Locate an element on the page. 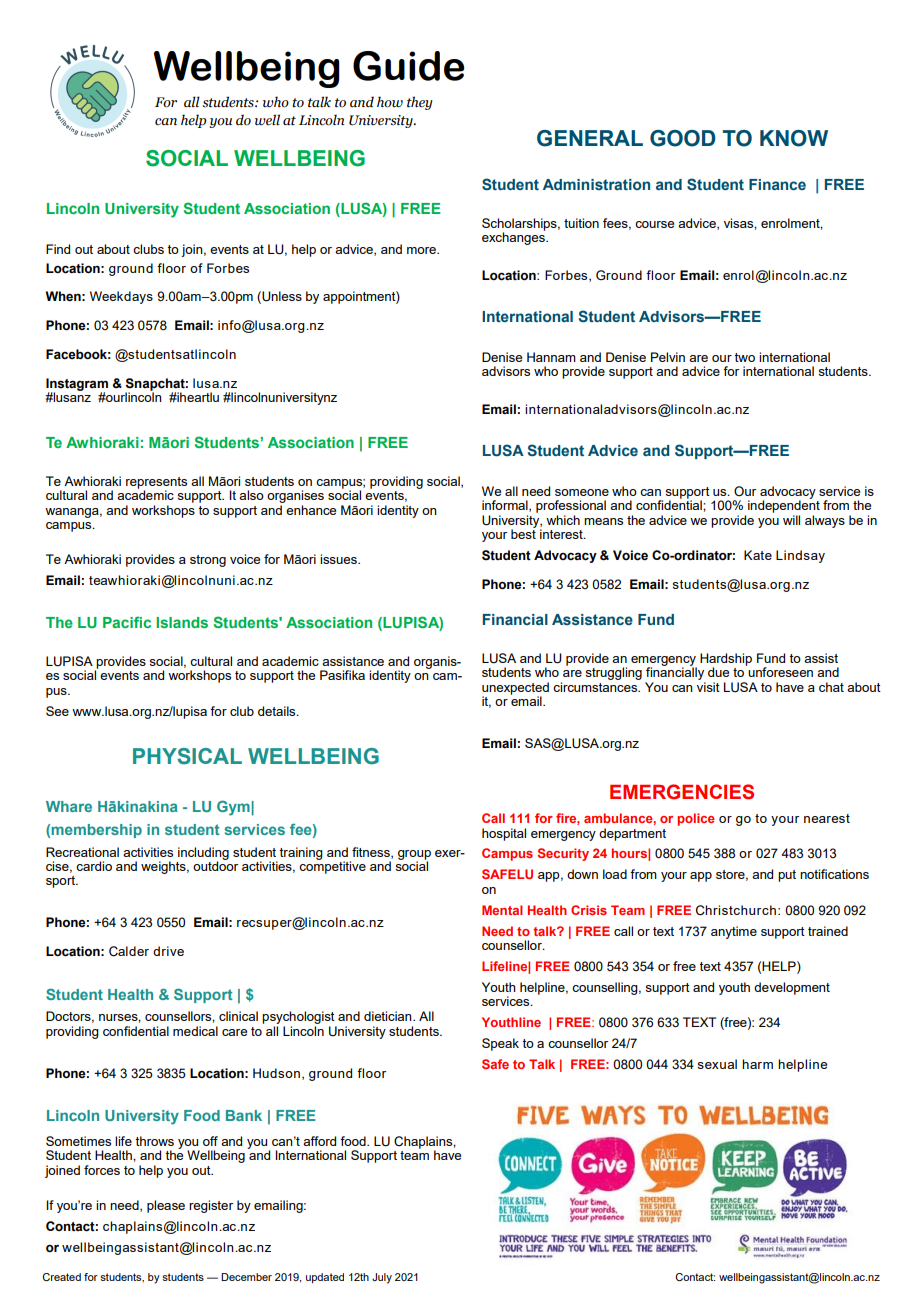 This image has width=924, height=1308. strong is located at coordinates (208, 561).
